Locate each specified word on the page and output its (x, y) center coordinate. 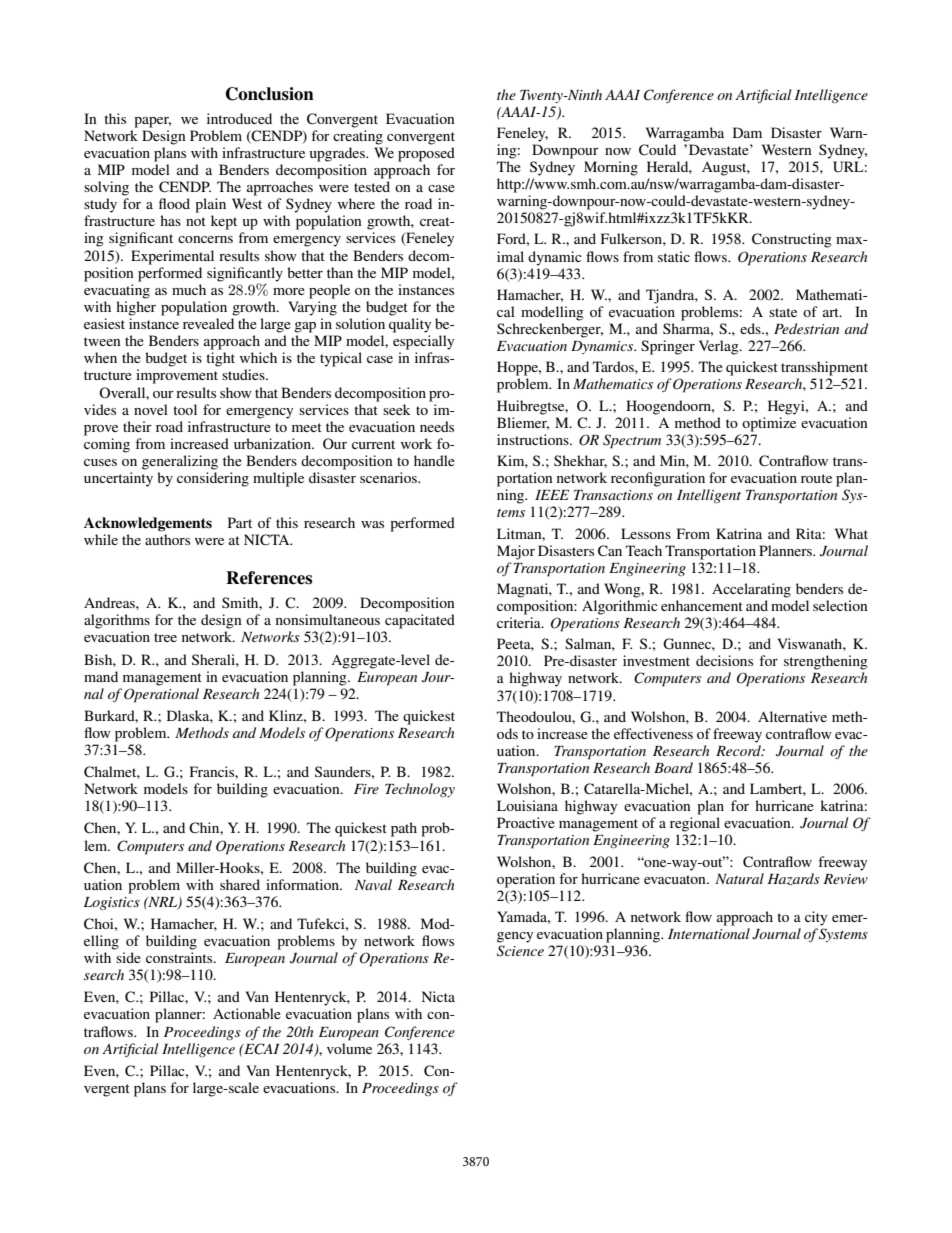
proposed (426, 154)
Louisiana (527, 805)
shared (240, 884)
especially (423, 342)
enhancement (702, 605)
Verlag (720, 347)
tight (220, 359)
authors (167, 539)
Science (520, 951)
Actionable (247, 1013)
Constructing (792, 240)
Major (516, 552)
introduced (239, 118)
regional (695, 824)
